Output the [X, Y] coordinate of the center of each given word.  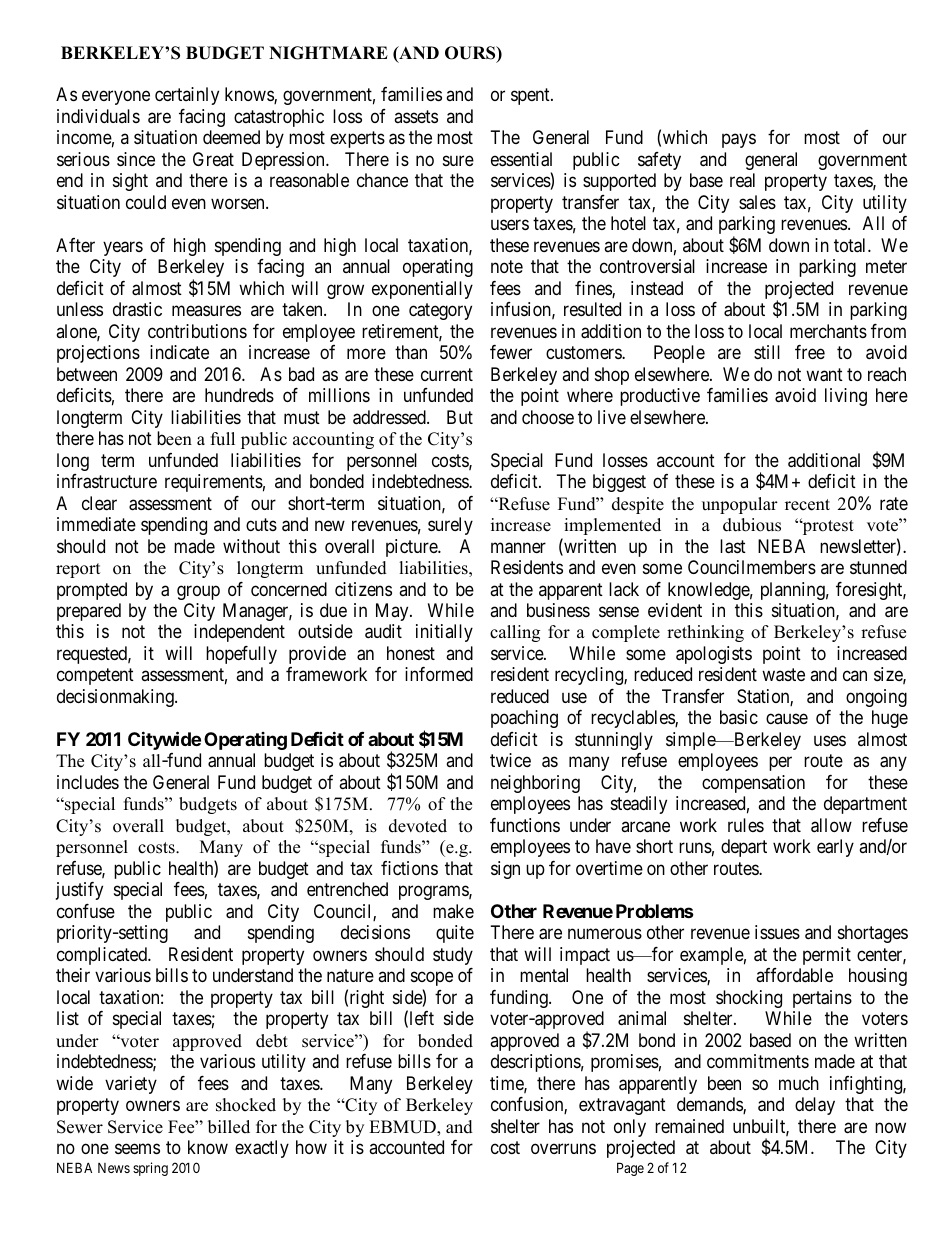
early [835, 848]
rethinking [705, 633]
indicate [179, 352]
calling [515, 633]
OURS [471, 54]
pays [739, 141]
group [198, 592]
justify [79, 891]
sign [505, 870]
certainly [187, 96]
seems [137, 1149]
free [810, 352]
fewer [511, 352]
